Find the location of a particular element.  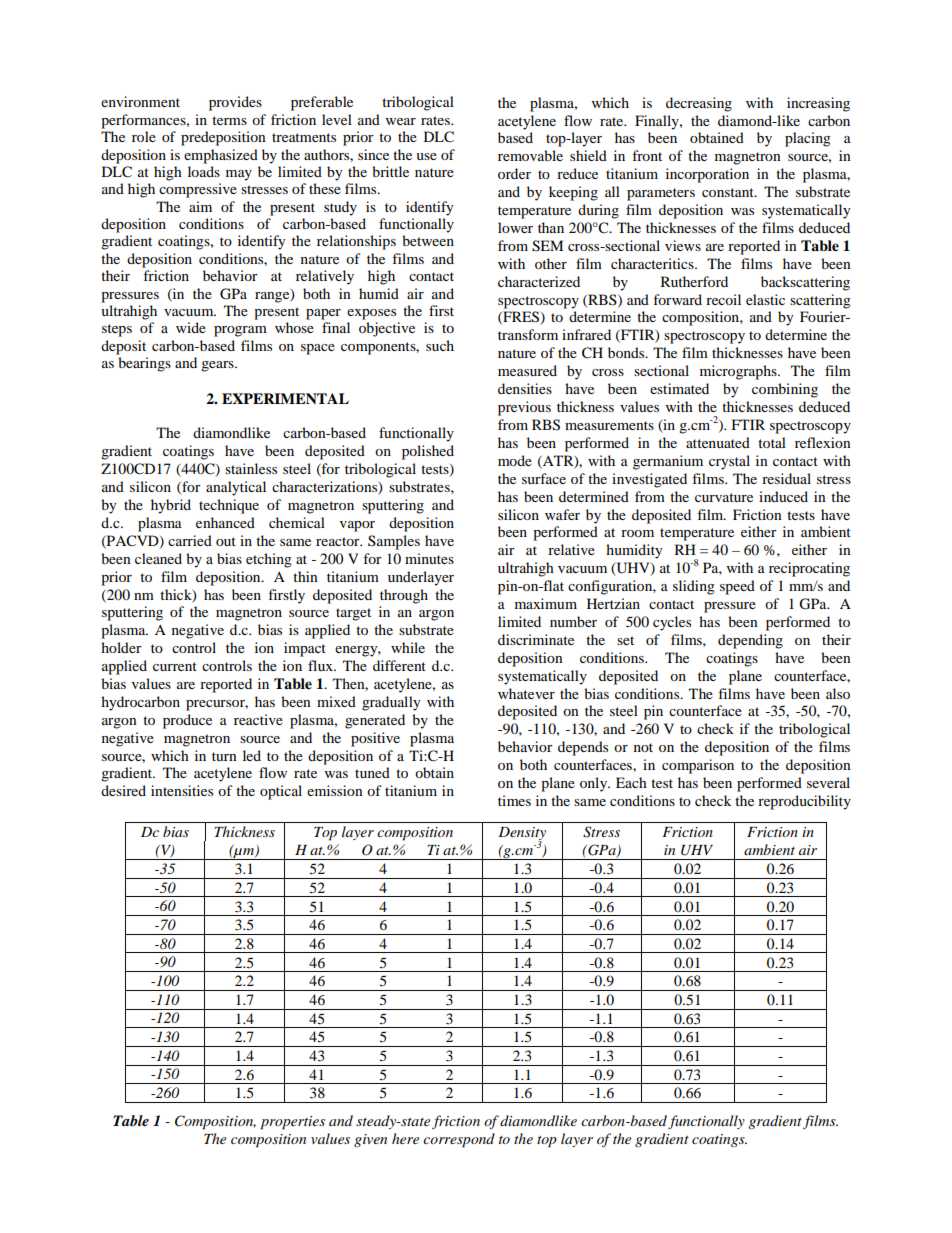

total is located at coordinates (772, 442).
